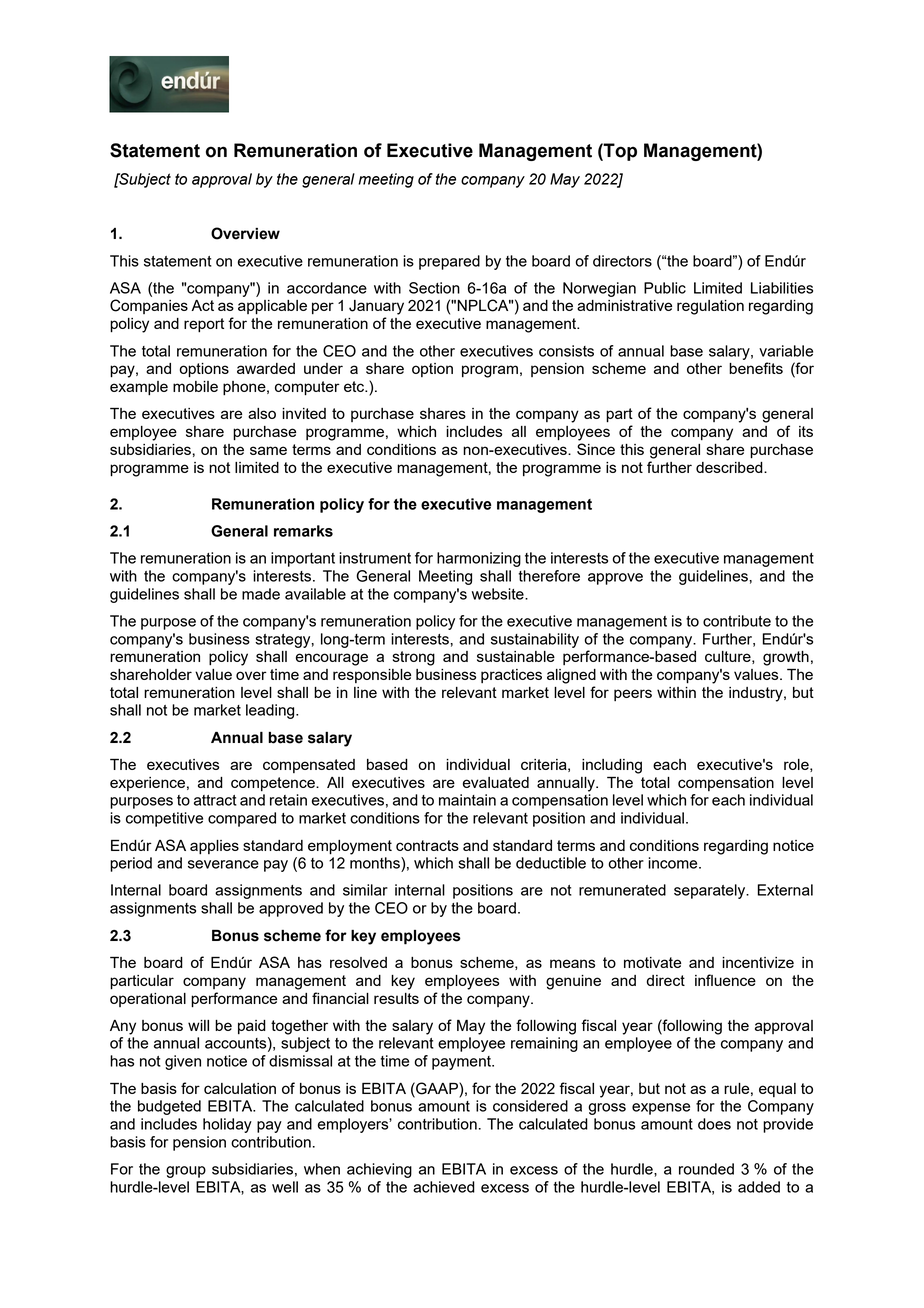 The width and height of the document is (924, 1308). What do you see at coordinates (186, 1172) in the document?
I see `group` at bounding box center [186, 1172].
